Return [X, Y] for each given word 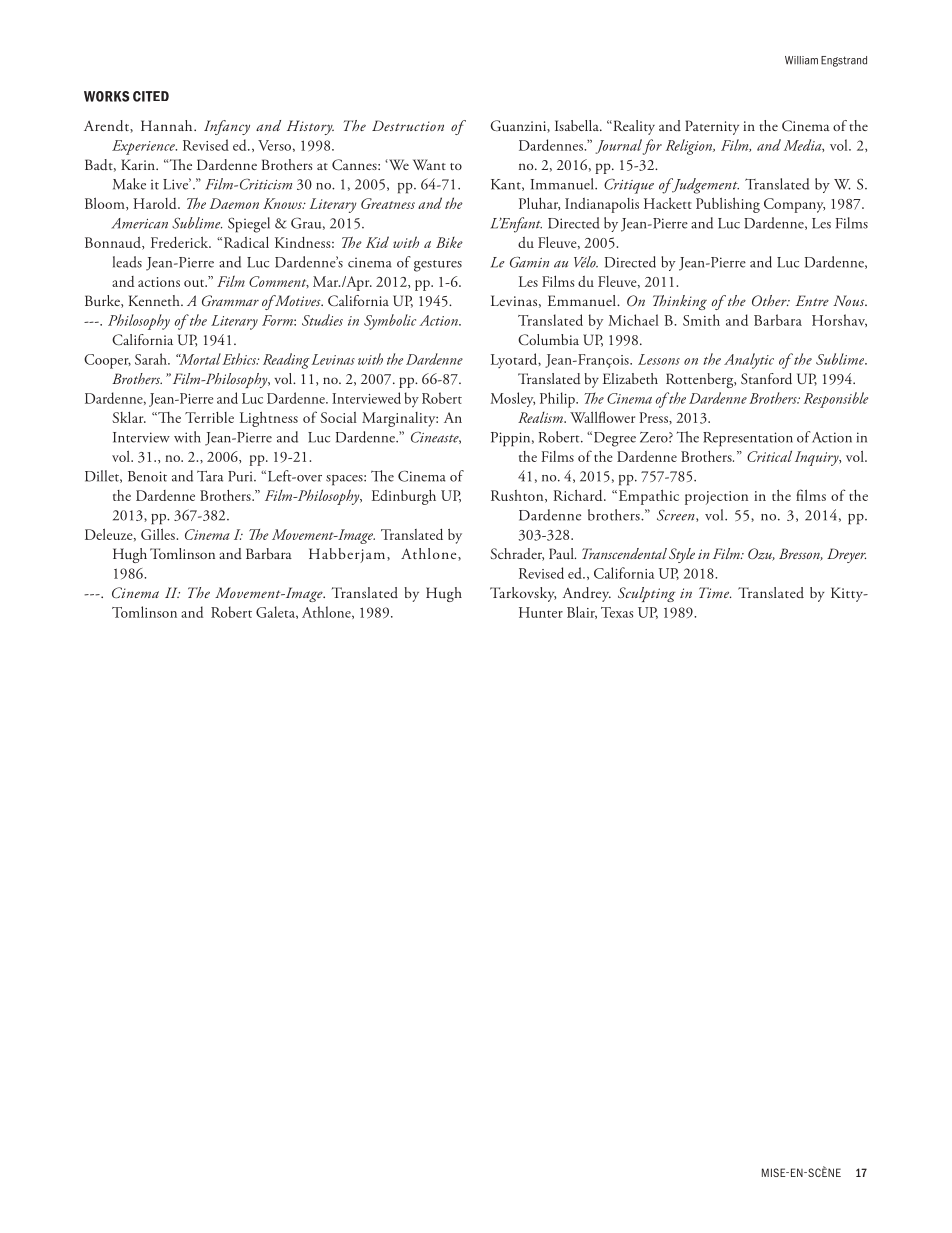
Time [715, 592]
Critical [769, 456]
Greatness [388, 203]
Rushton [518, 496]
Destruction [408, 125]
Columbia [548, 340]
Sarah [152, 359]
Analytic [749, 361]
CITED [151, 96]
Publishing [728, 205]
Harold [156, 203]
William [801, 60]
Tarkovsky [523, 594]
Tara [210, 476]
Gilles [159, 534]
